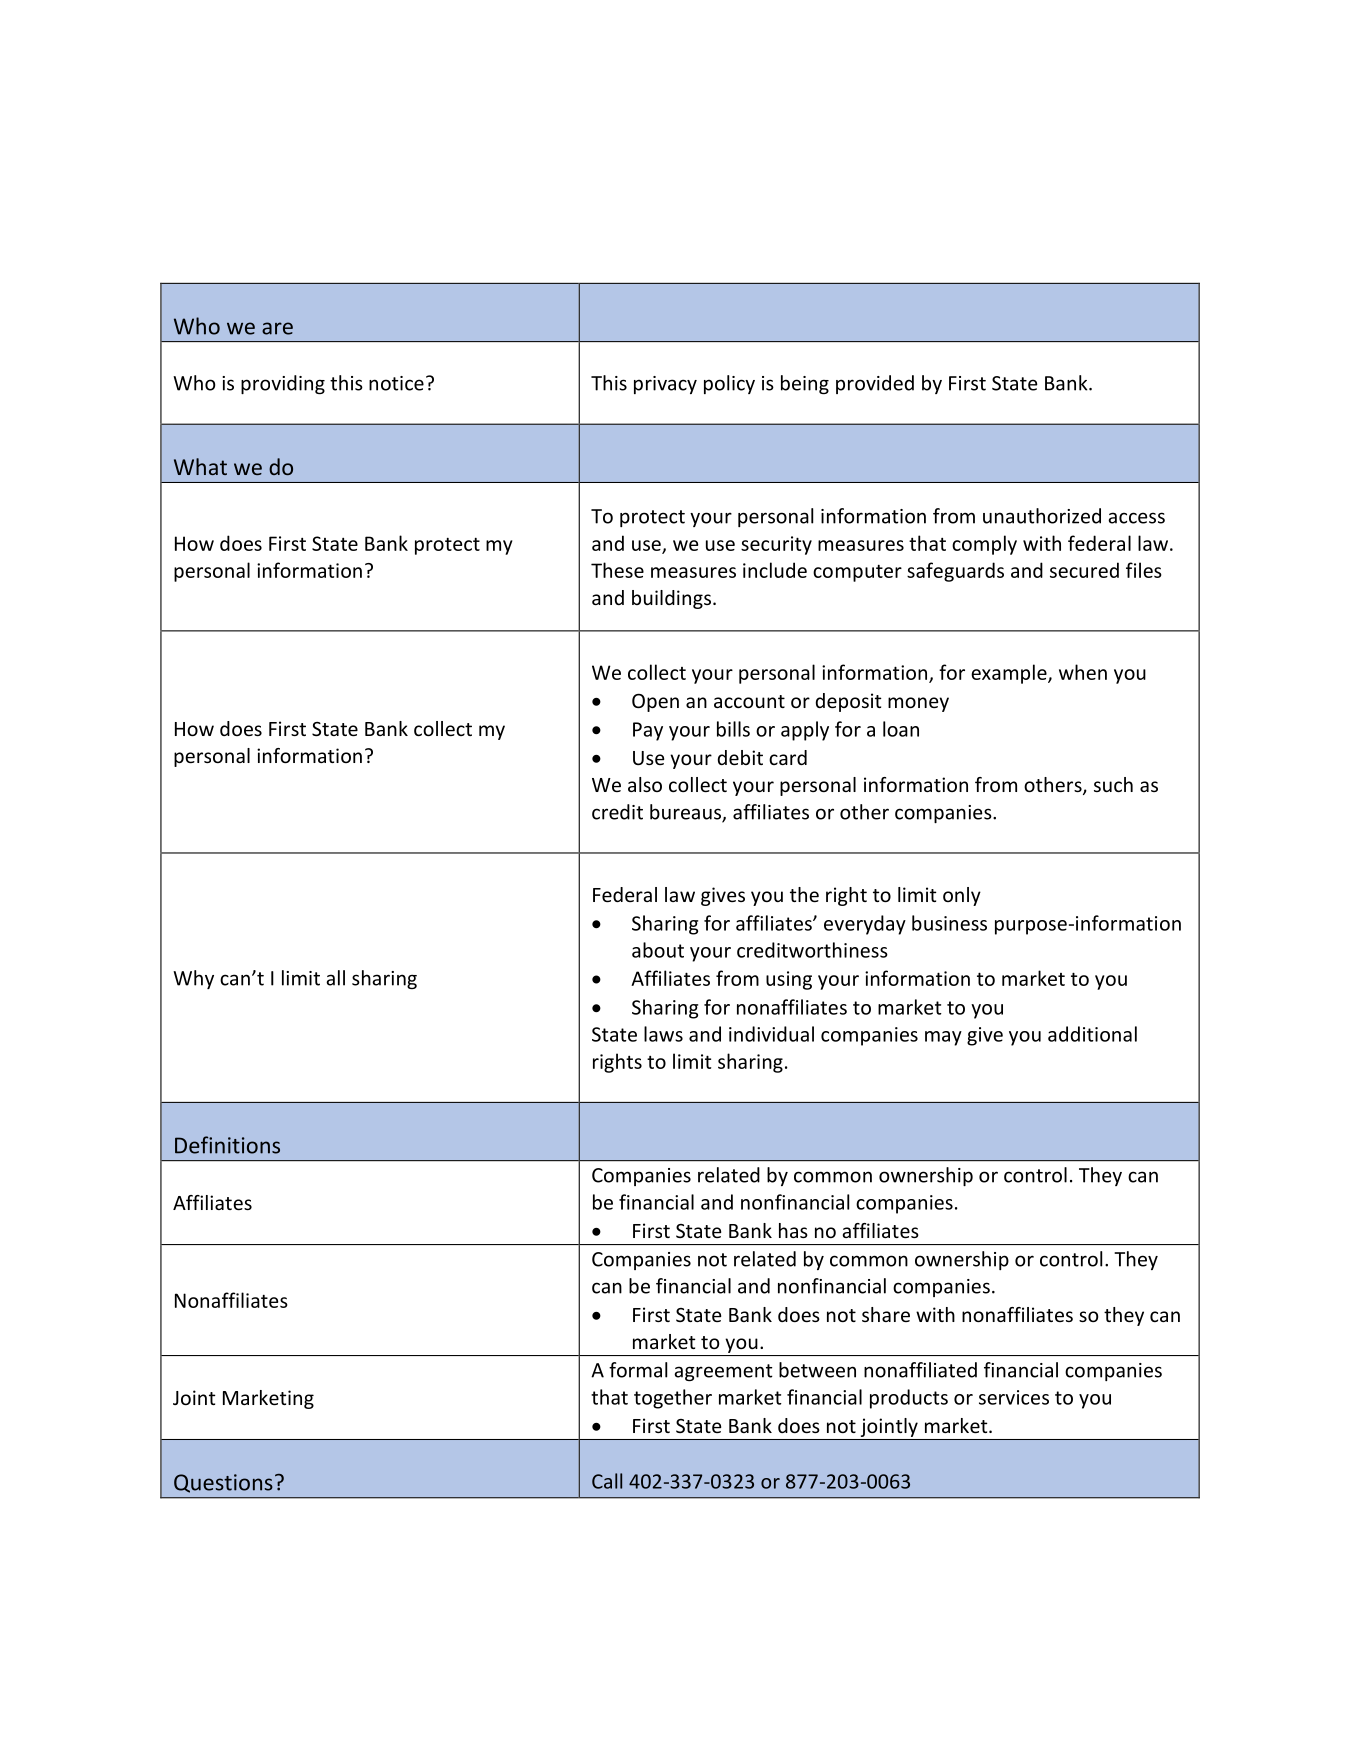 Image resolution: width=1363 pixels, height=1764 pixels. Describe the element at coordinates (658, 950) in the screenshot. I see `about` at that location.
